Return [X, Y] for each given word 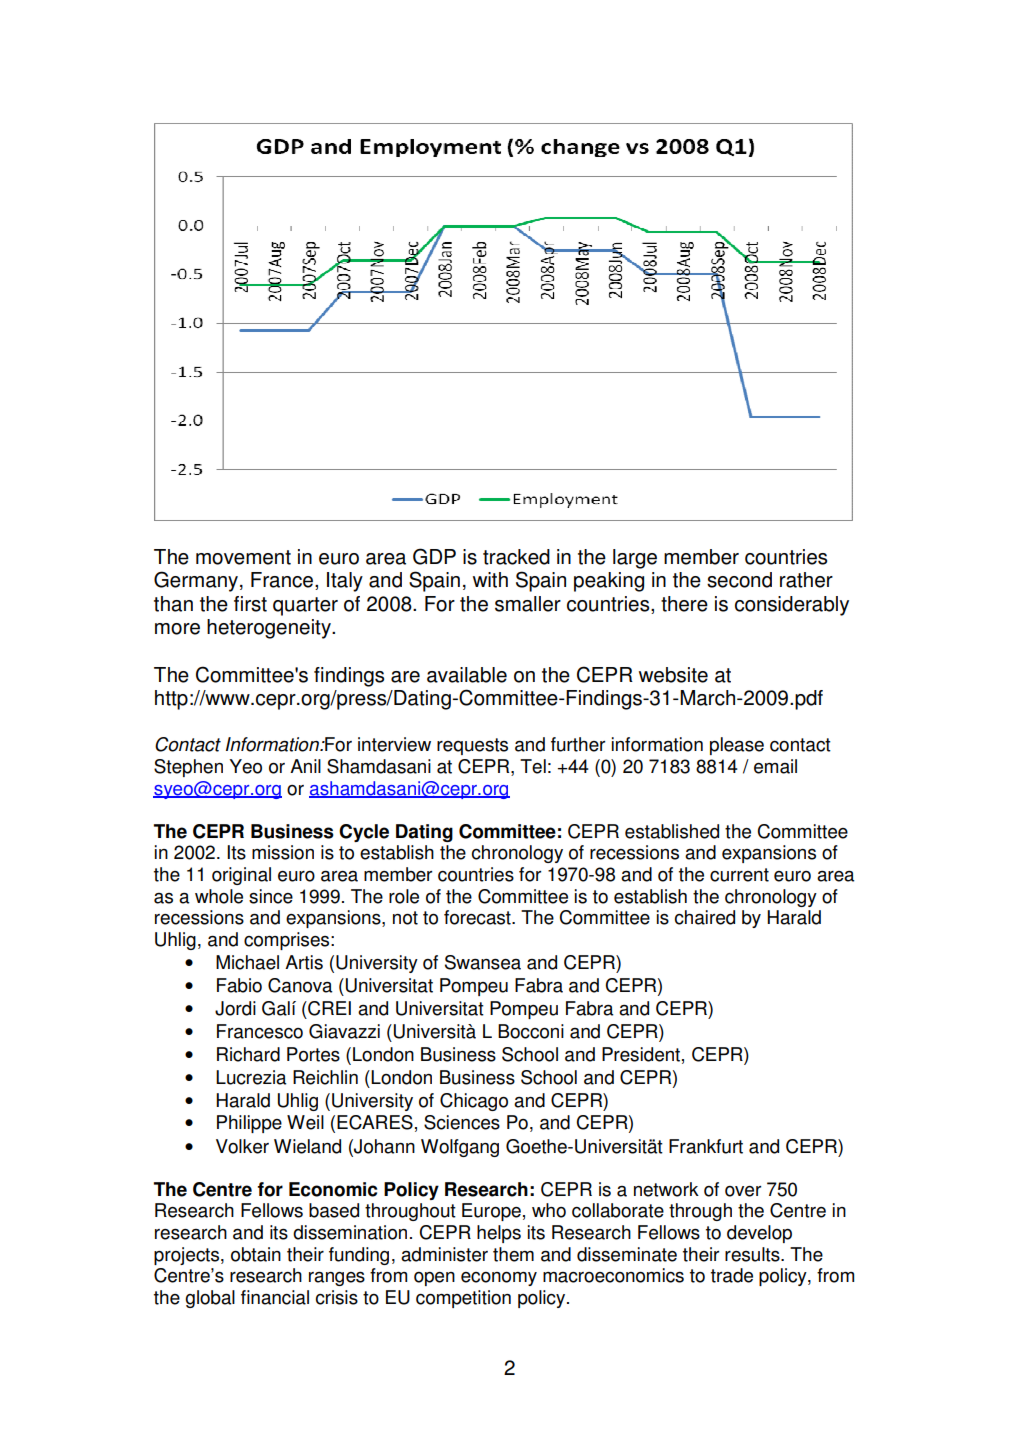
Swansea [483, 962]
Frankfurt [706, 1146]
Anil [305, 766]
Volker [242, 1146]
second [739, 580]
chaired [705, 917]
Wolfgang [460, 1148]
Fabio [239, 985]
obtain [256, 1254]
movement [243, 557]
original [241, 876]
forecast [478, 917]
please [737, 746]
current [739, 875]
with [490, 580]
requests [472, 746]
